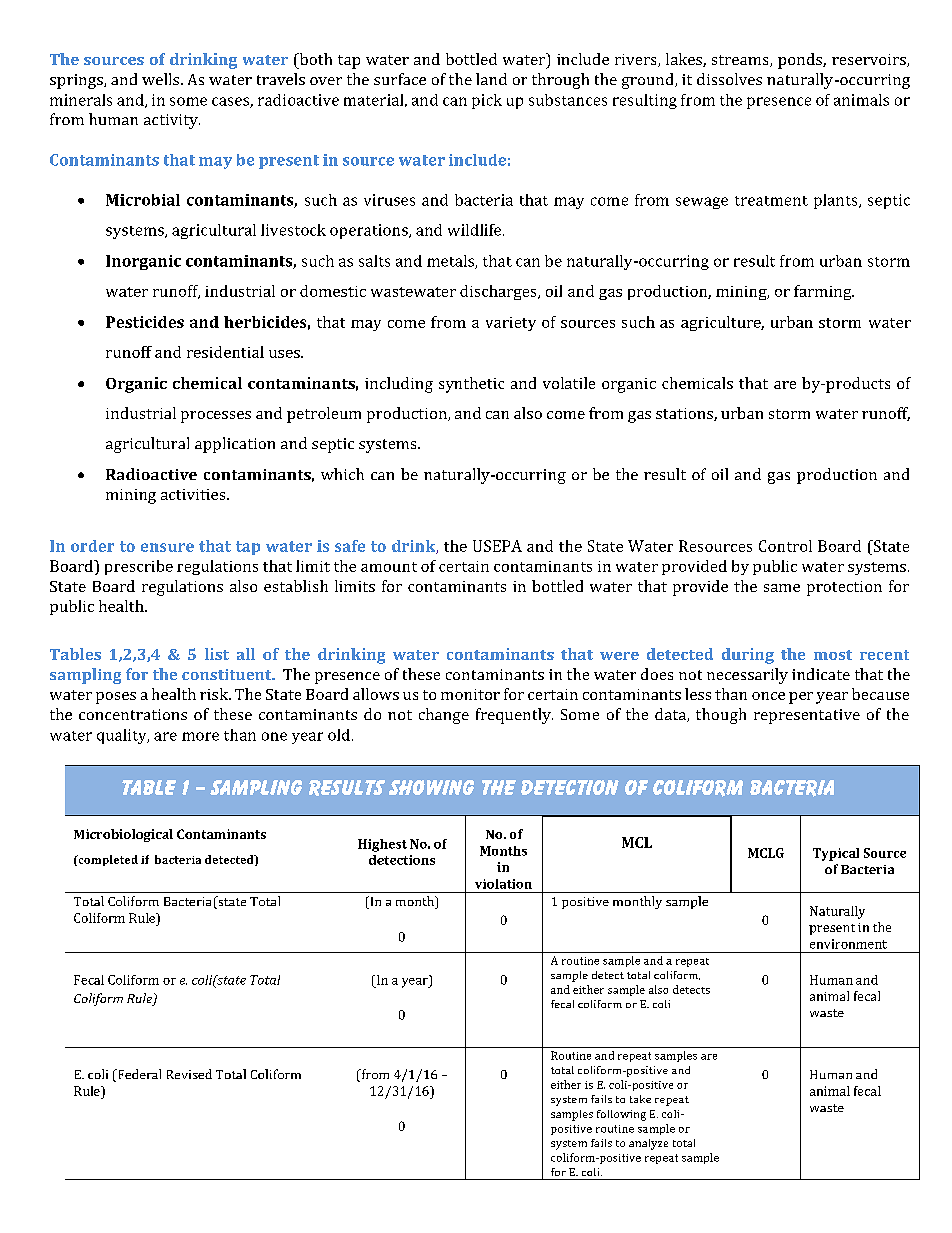 Image resolution: width=952 pixels, height=1233 pixels. Describe the element at coordinates (503, 884) in the document. I see `violation` at that location.
